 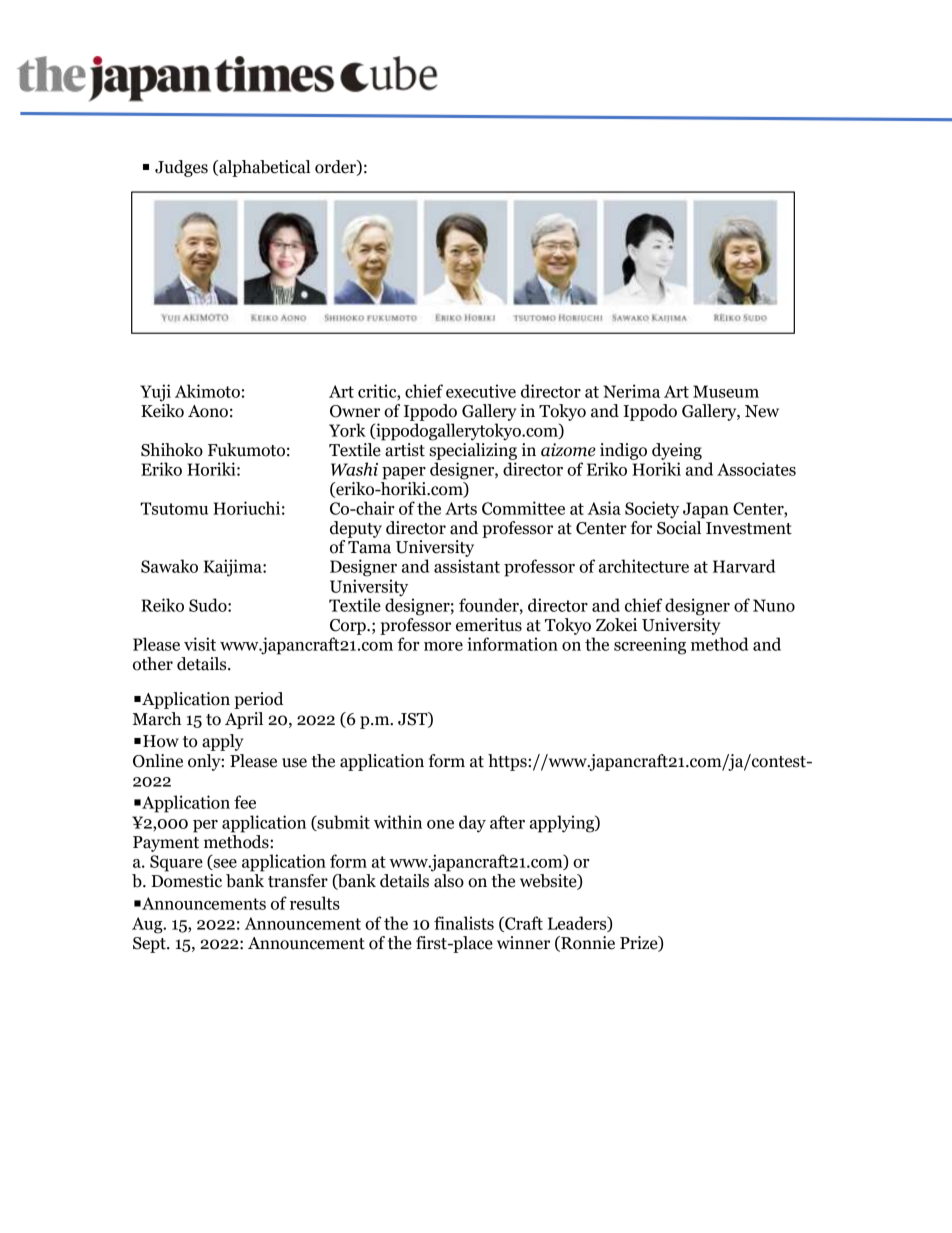 What do you see at coordinates (464, 923) in the screenshot?
I see `finalists` at bounding box center [464, 923].
